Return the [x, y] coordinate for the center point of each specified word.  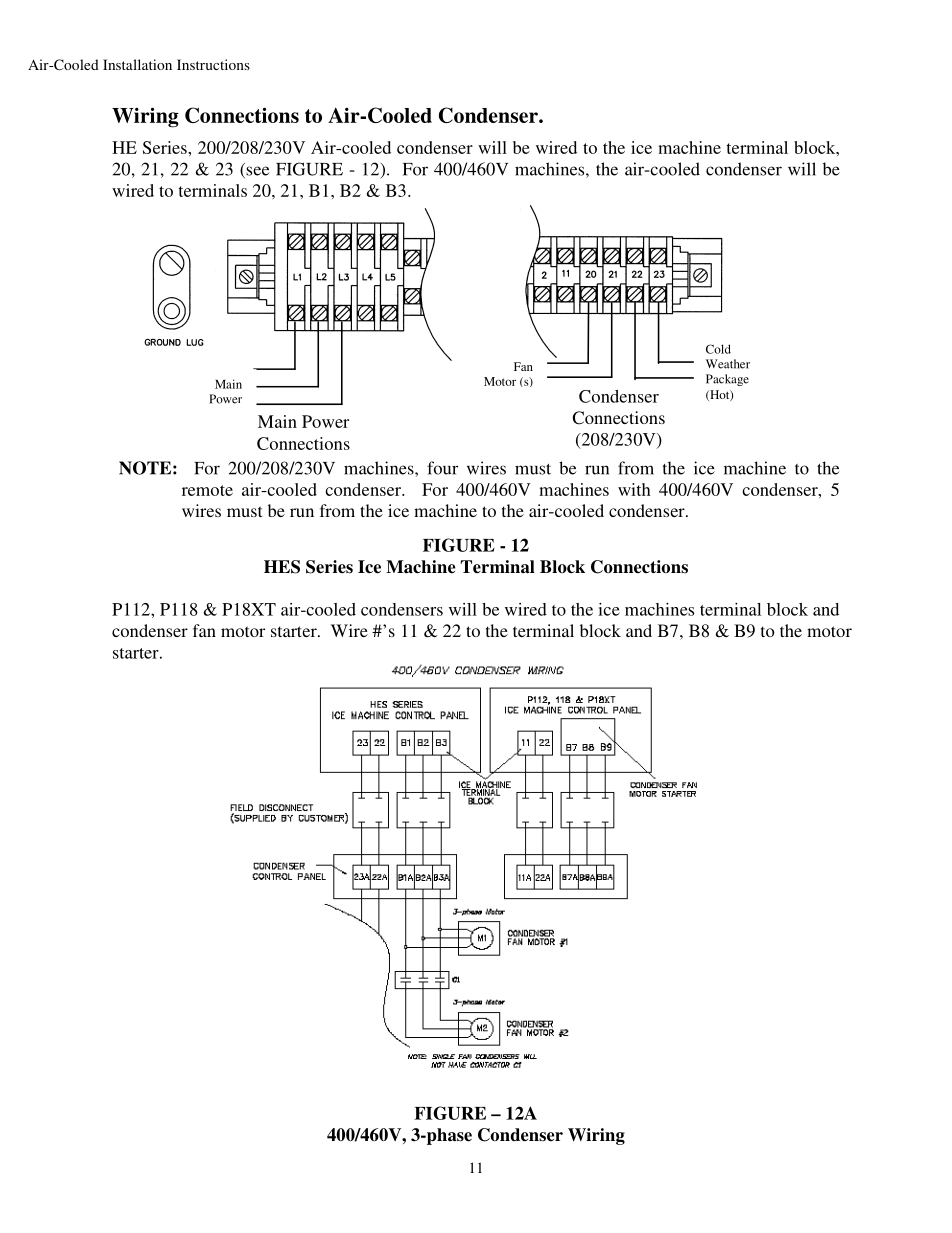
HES [282, 567]
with [634, 489]
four [442, 468]
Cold [718, 349]
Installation [137, 64]
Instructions [213, 64]
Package [727, 380]
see [256, 172]
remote [207, 490]
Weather [728, 364]
